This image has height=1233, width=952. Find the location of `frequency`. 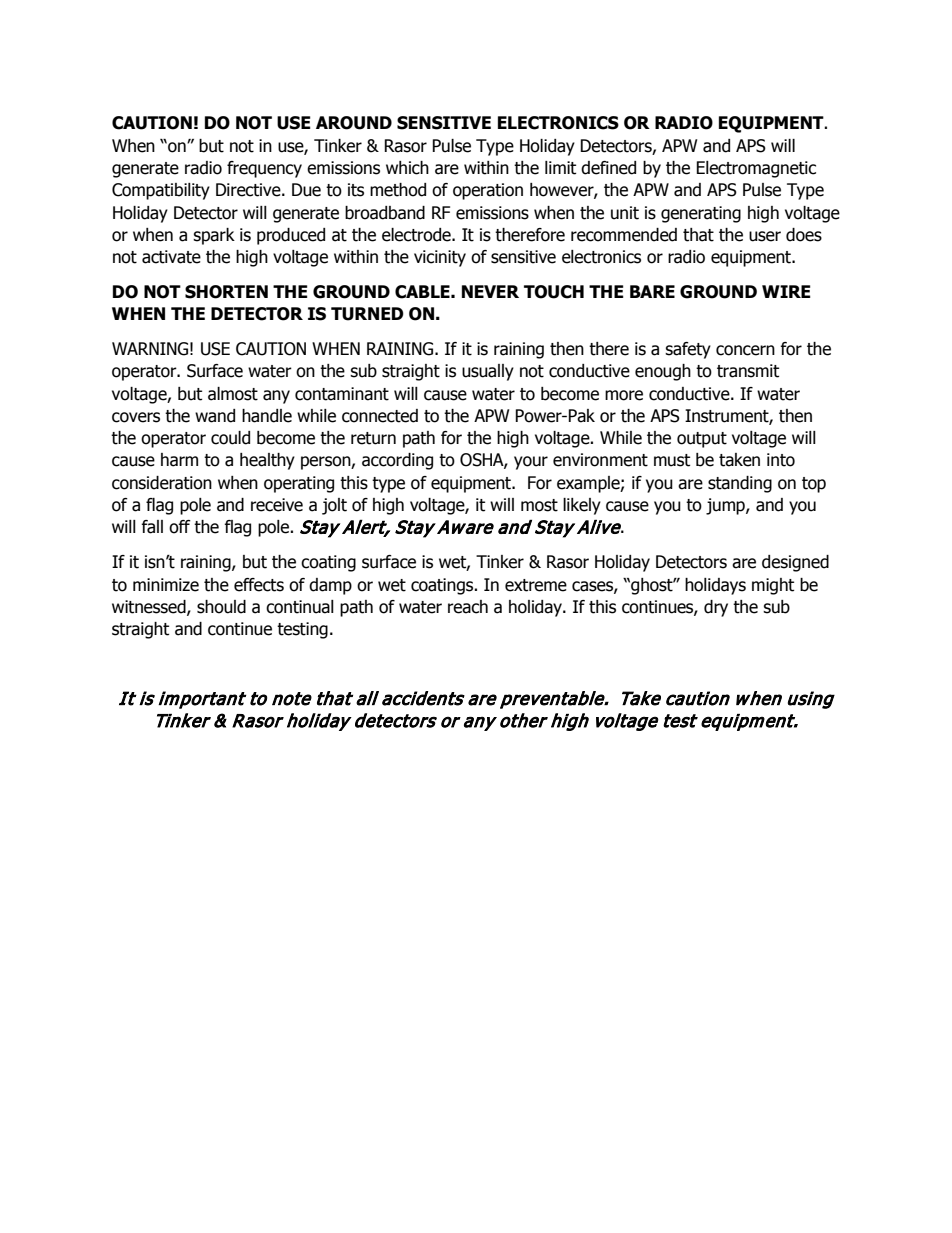

frequency is located at coordinates (264, 169).
